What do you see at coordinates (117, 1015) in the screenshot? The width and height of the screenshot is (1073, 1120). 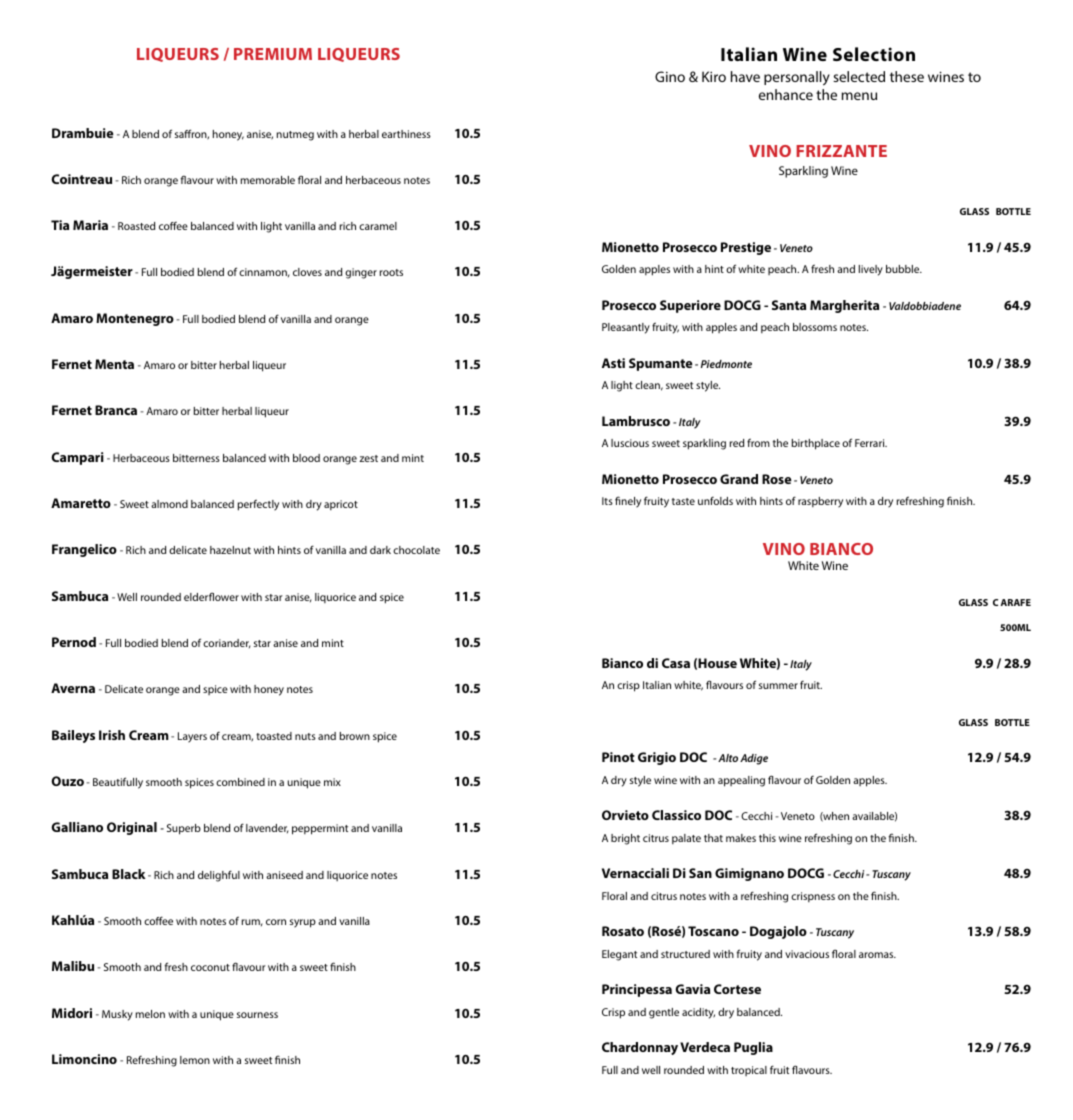 I see `Musky` at bounding box center [117, 1015].
